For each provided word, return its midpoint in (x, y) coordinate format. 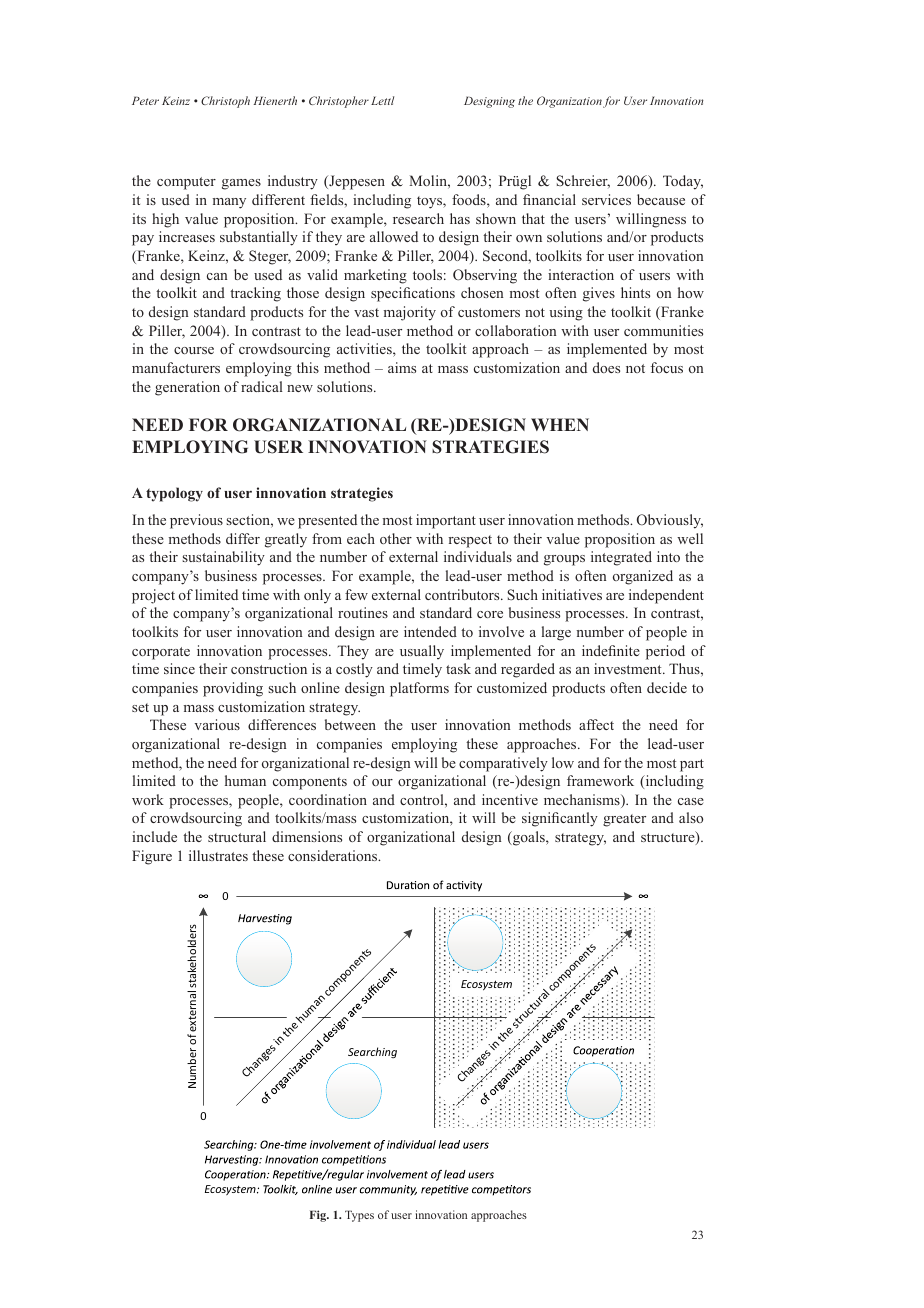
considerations (334, 855)
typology (174, 494)
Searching (372, 1052)
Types (359, 1216)
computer (186, 183)
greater (624, 820)
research (418, 218)
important (446, 521)
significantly (560, 819)
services (606, 199)
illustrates (218, 855)
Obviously (670, 521)
